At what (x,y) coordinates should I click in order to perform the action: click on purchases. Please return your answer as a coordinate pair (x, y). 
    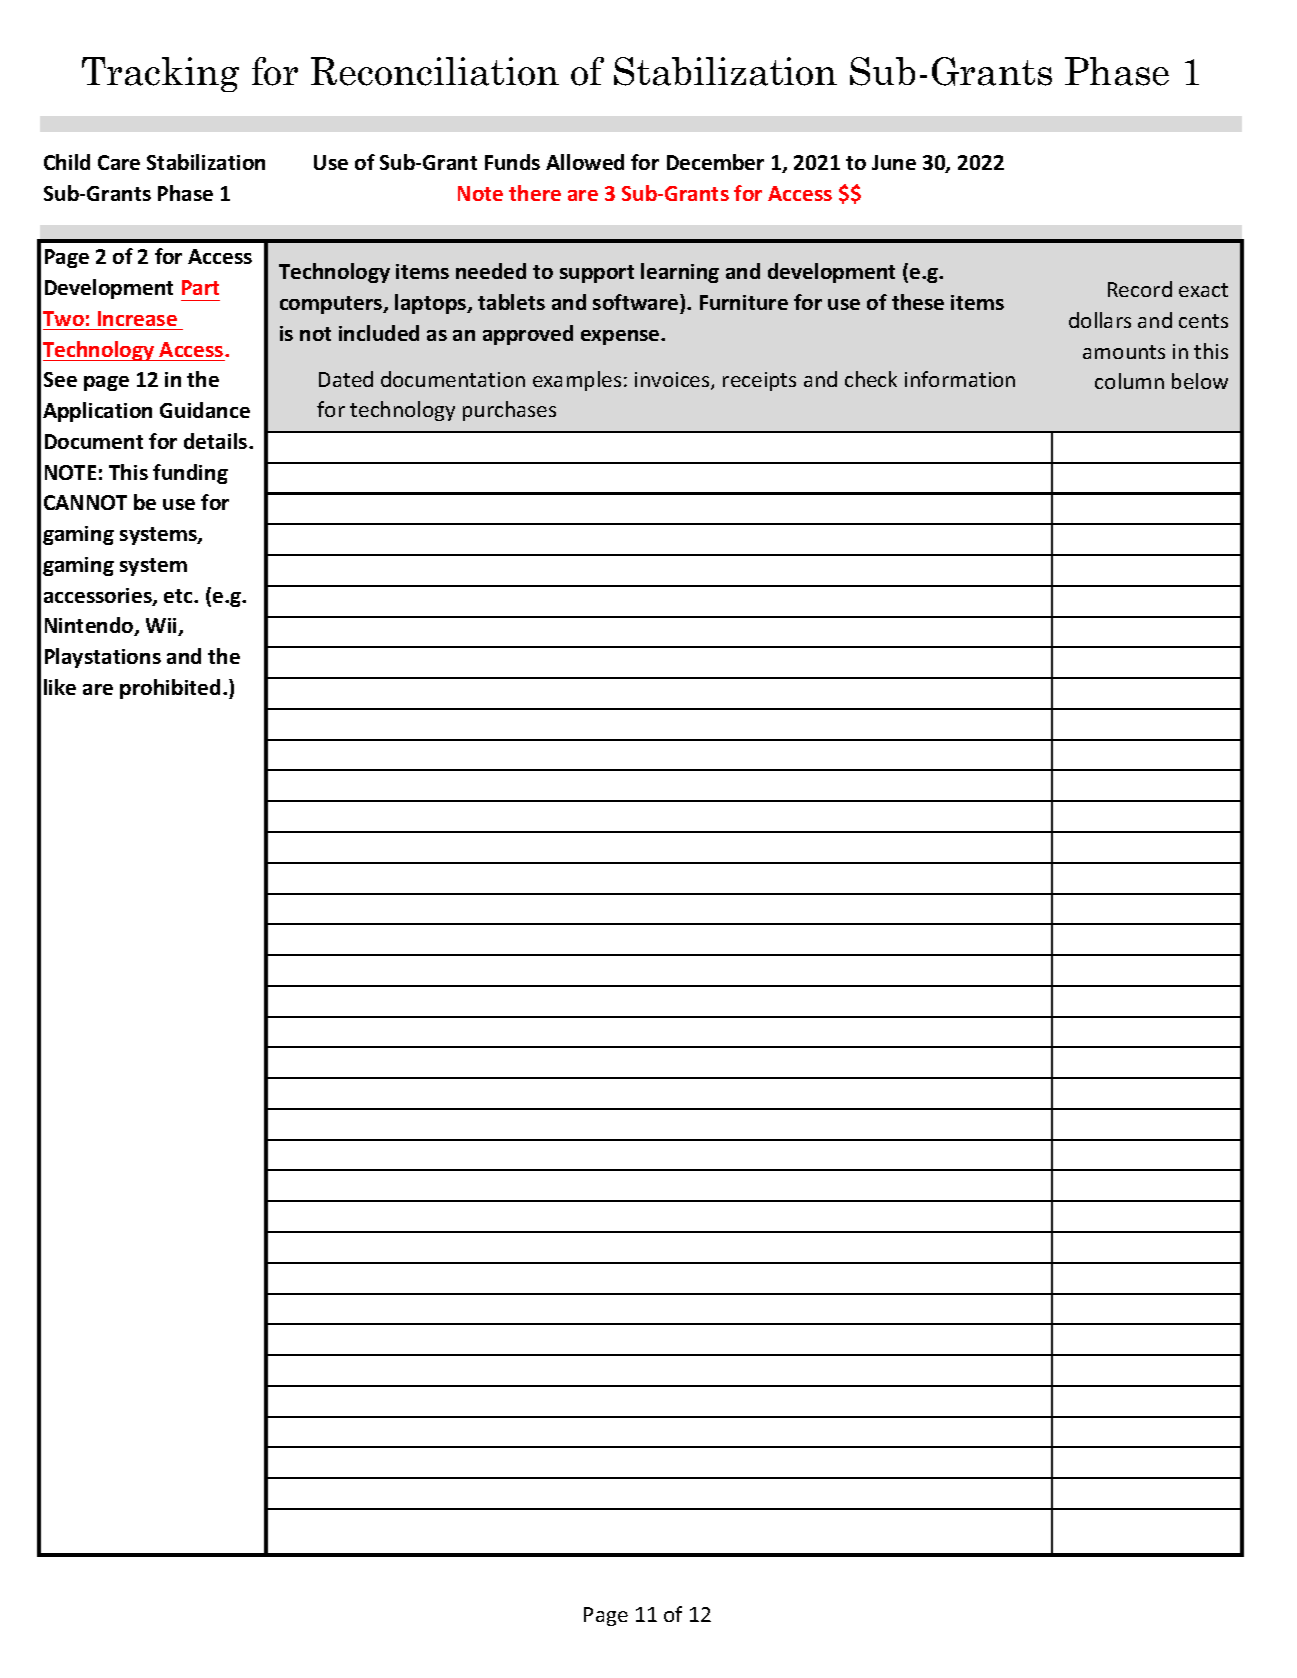
    Looking at the image, I should click on (509, 411).
